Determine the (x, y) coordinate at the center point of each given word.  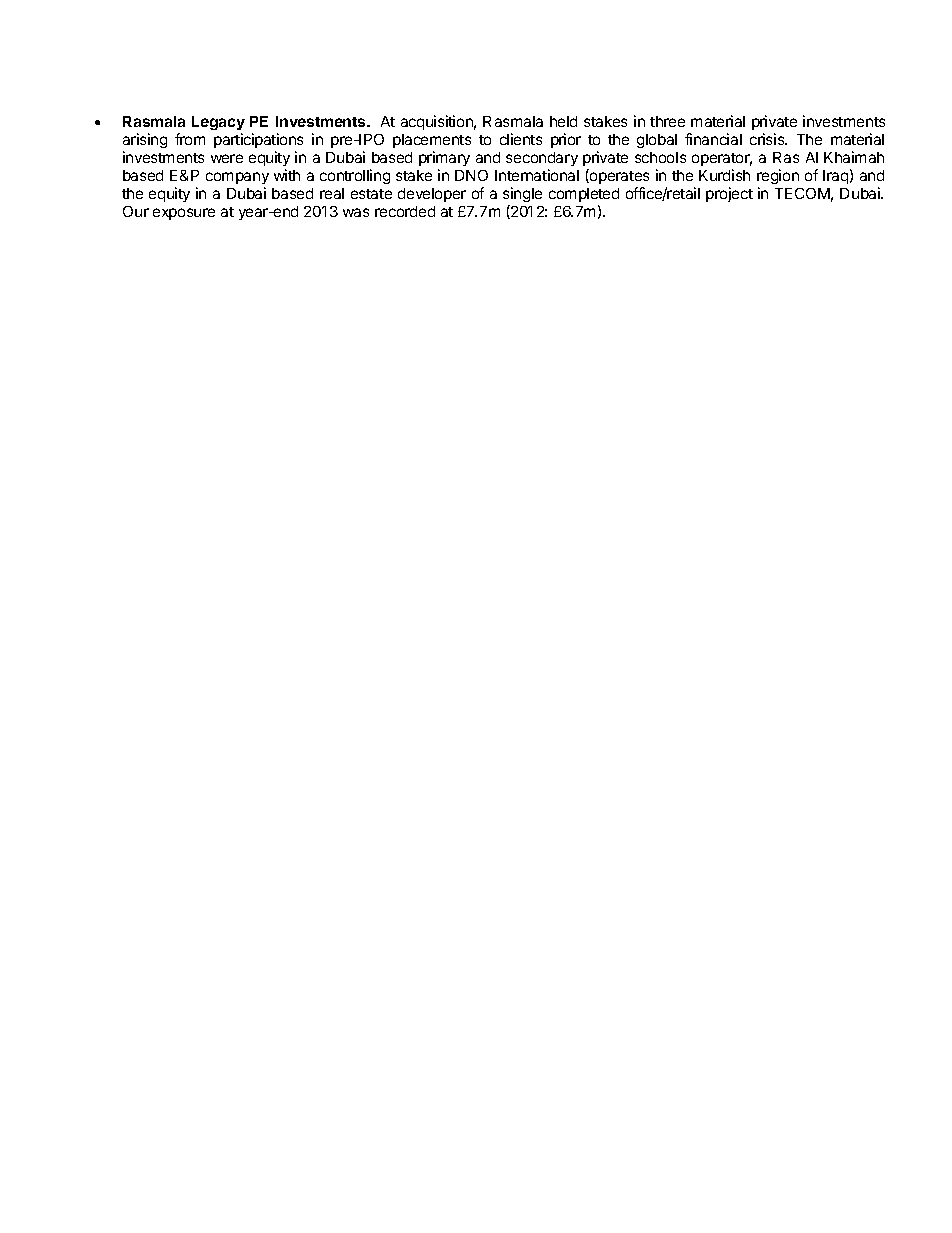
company (237, 178)
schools (660, 157)
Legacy (218, 123)
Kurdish (724, 175)
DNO (471, 175)
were (227, 158)
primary (444, 158)
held (563, 121)
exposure (184, 214)
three (667, 121)
